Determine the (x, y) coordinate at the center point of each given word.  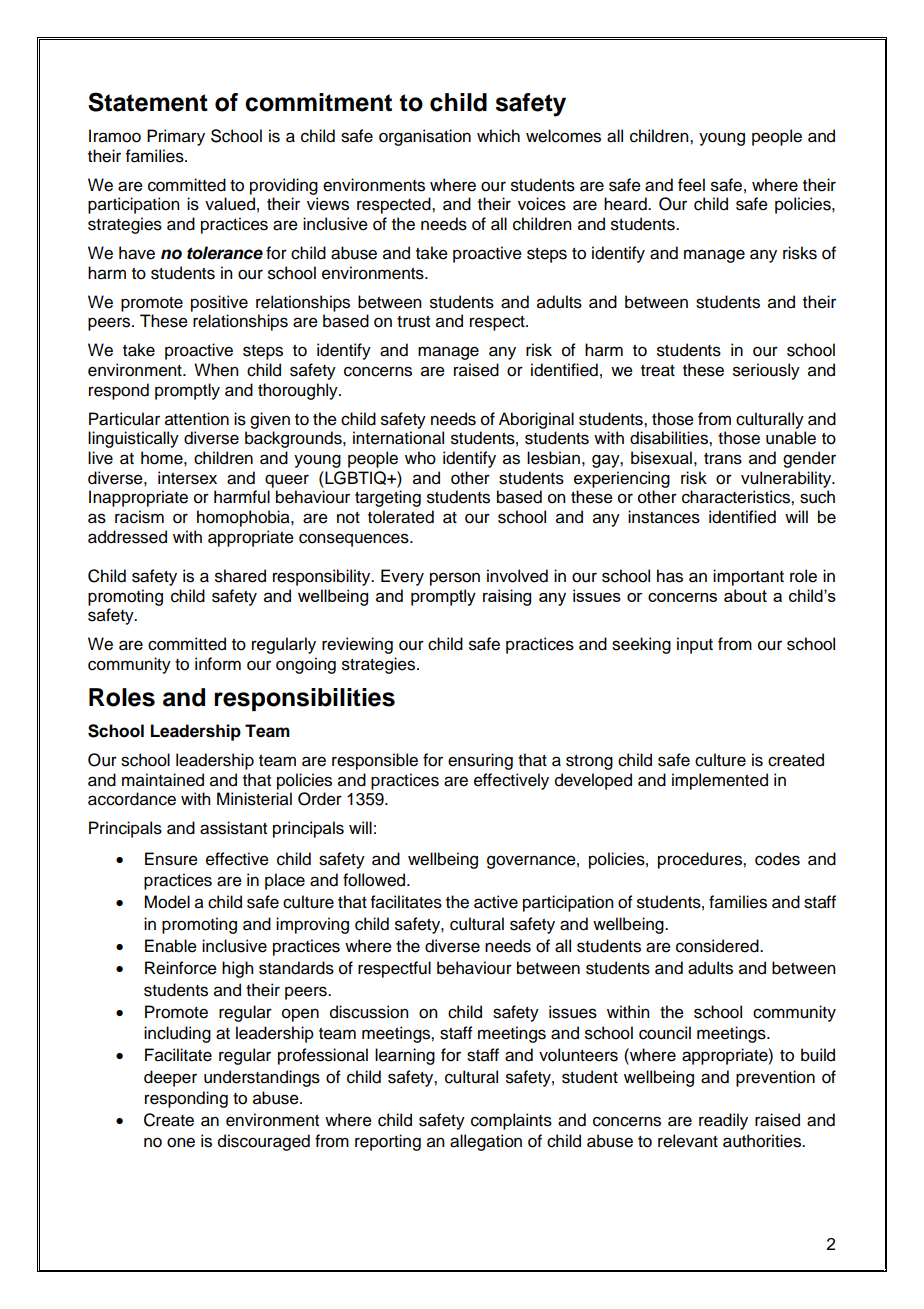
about (745, 595)
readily (723, 1121)
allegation (486, 1142)
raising (507, 597)
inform (218, 664)
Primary (176, 137)
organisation (425, 137)
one (181, 1142)
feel (691, 185)
